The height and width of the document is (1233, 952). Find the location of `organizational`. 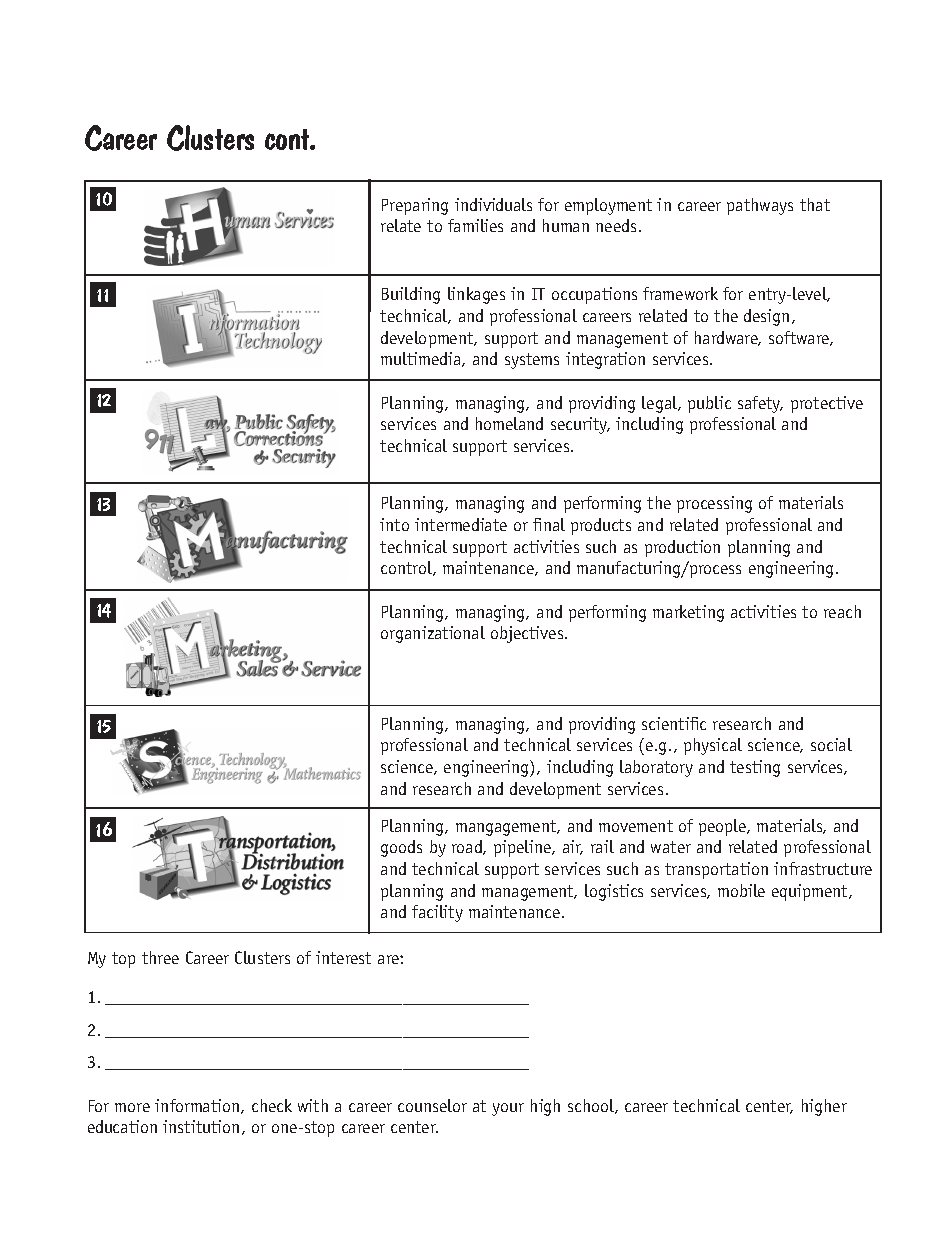

organizational is located at coordinates (433, 634).
